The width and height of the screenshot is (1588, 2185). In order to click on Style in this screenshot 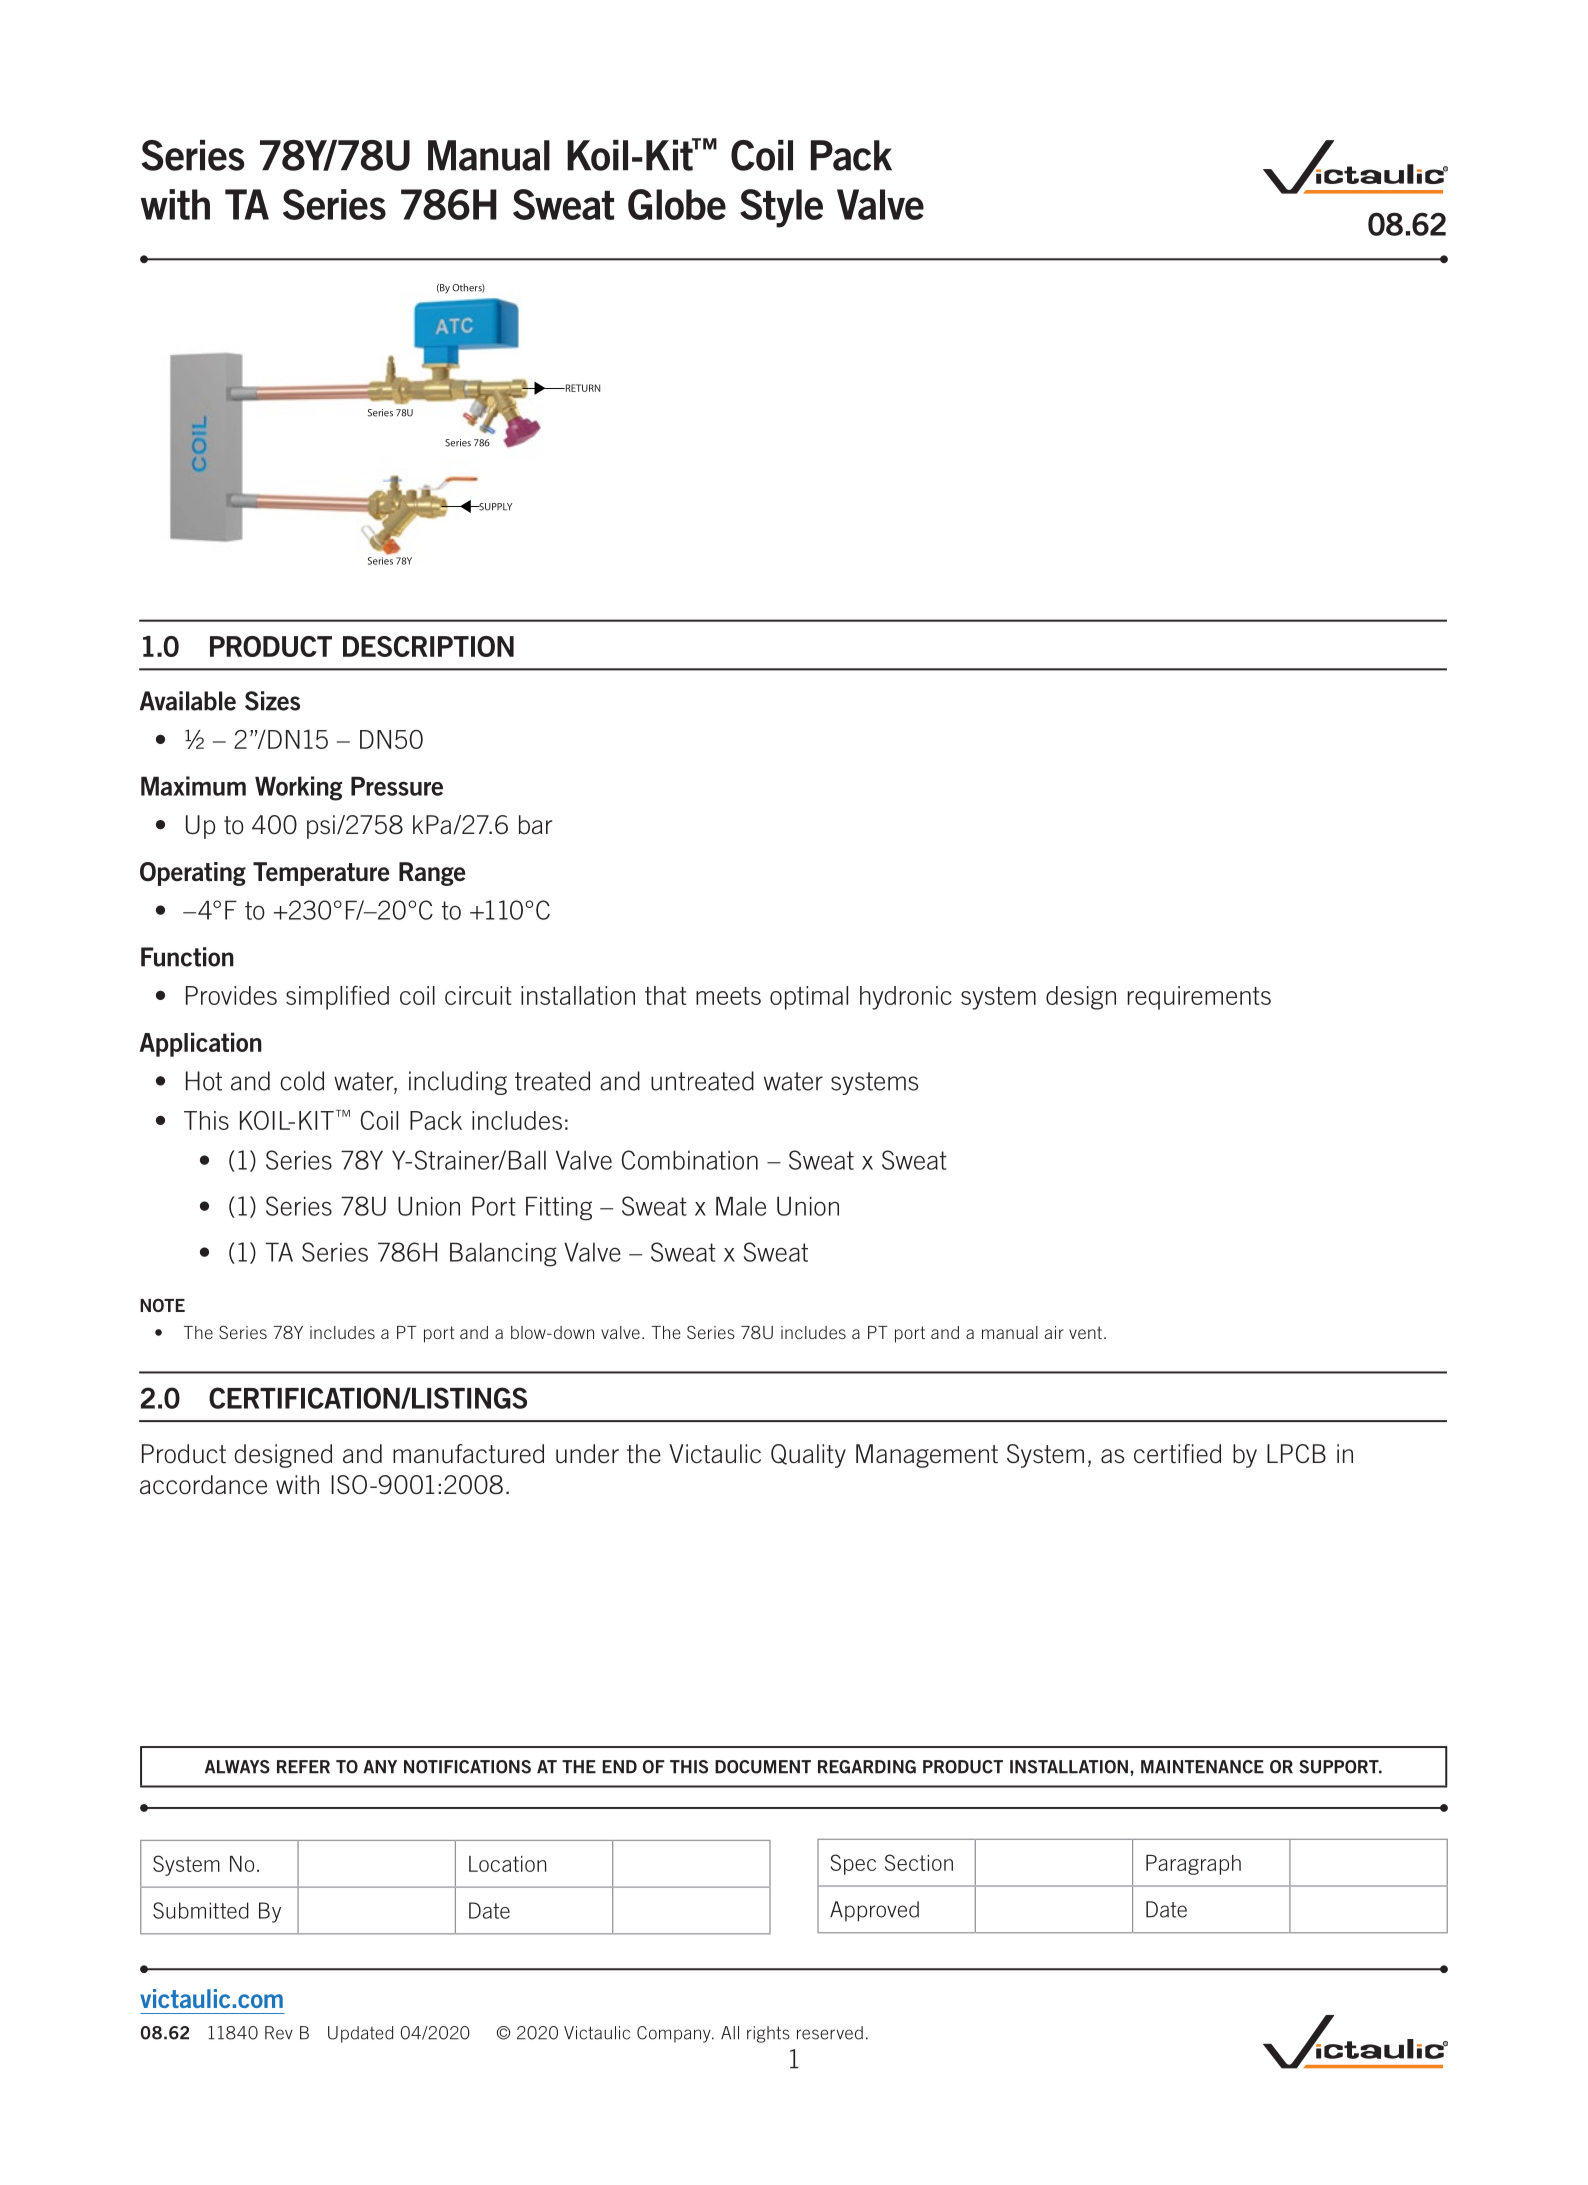, I will do `click(781, 208)`.
